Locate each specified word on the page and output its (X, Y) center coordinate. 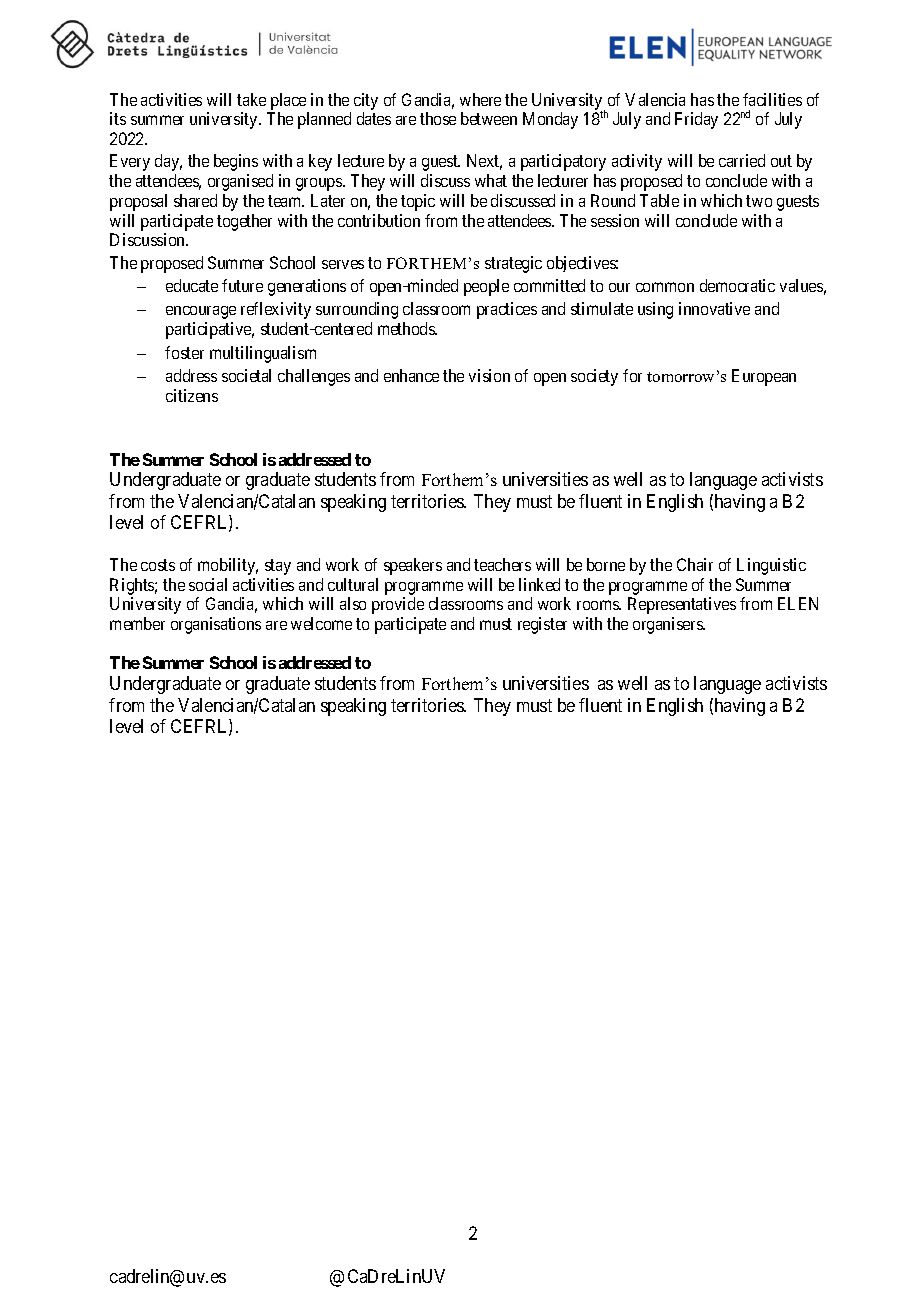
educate (192, 285)
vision (489, 375)
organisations (216, 625)
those (438, 118)
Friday (696, 120)
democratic (737, 285)
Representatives (682, 605)
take (251, 99)
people (486, 287)
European (764, 377)
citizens (192, 395)
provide (398, 605)
